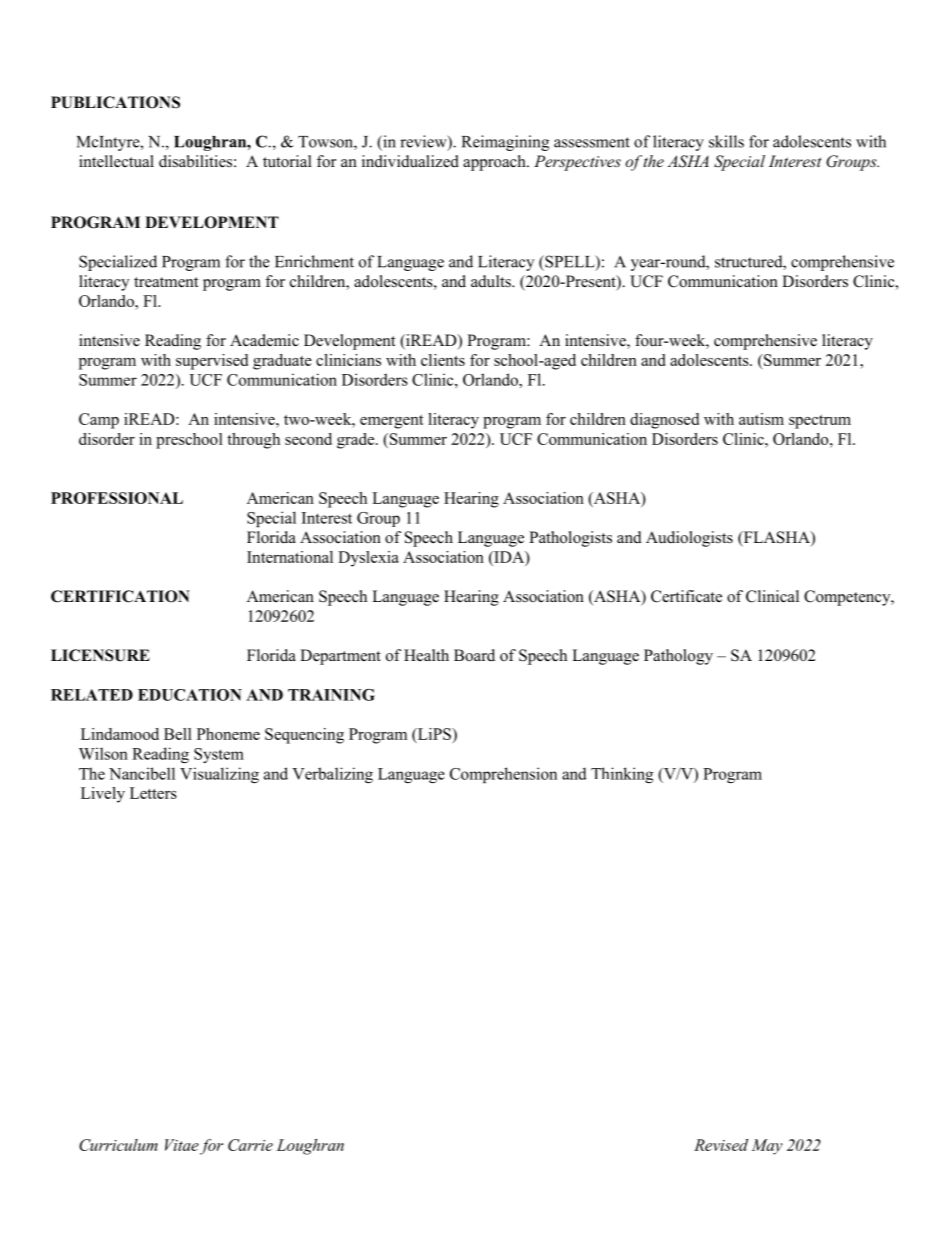 This page has width=952, height=1233. Describe the element at coordinates (424, 142) in the page. I see `review` at that location.
